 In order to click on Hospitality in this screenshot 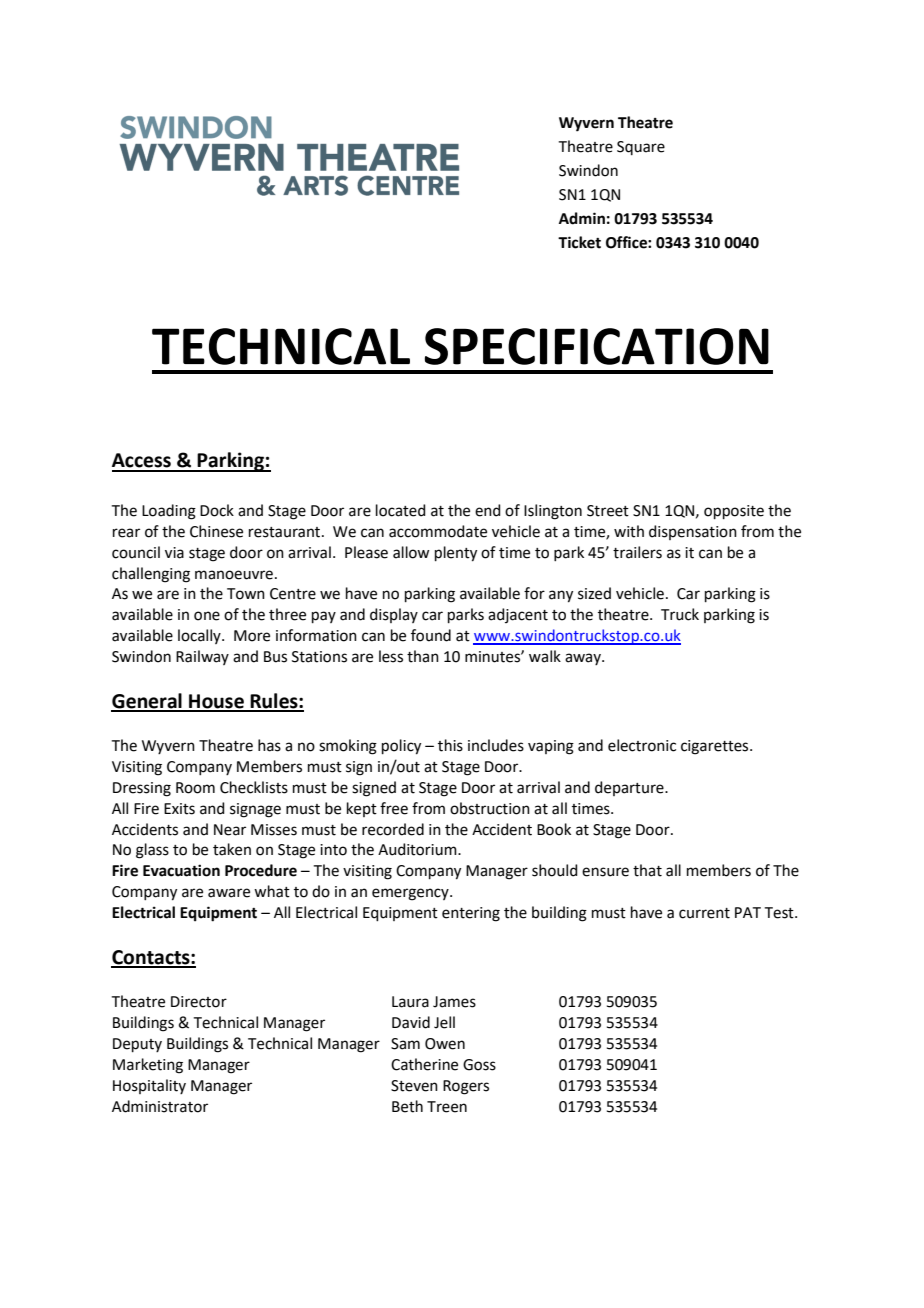, I will do `click(149, 1086)`.
